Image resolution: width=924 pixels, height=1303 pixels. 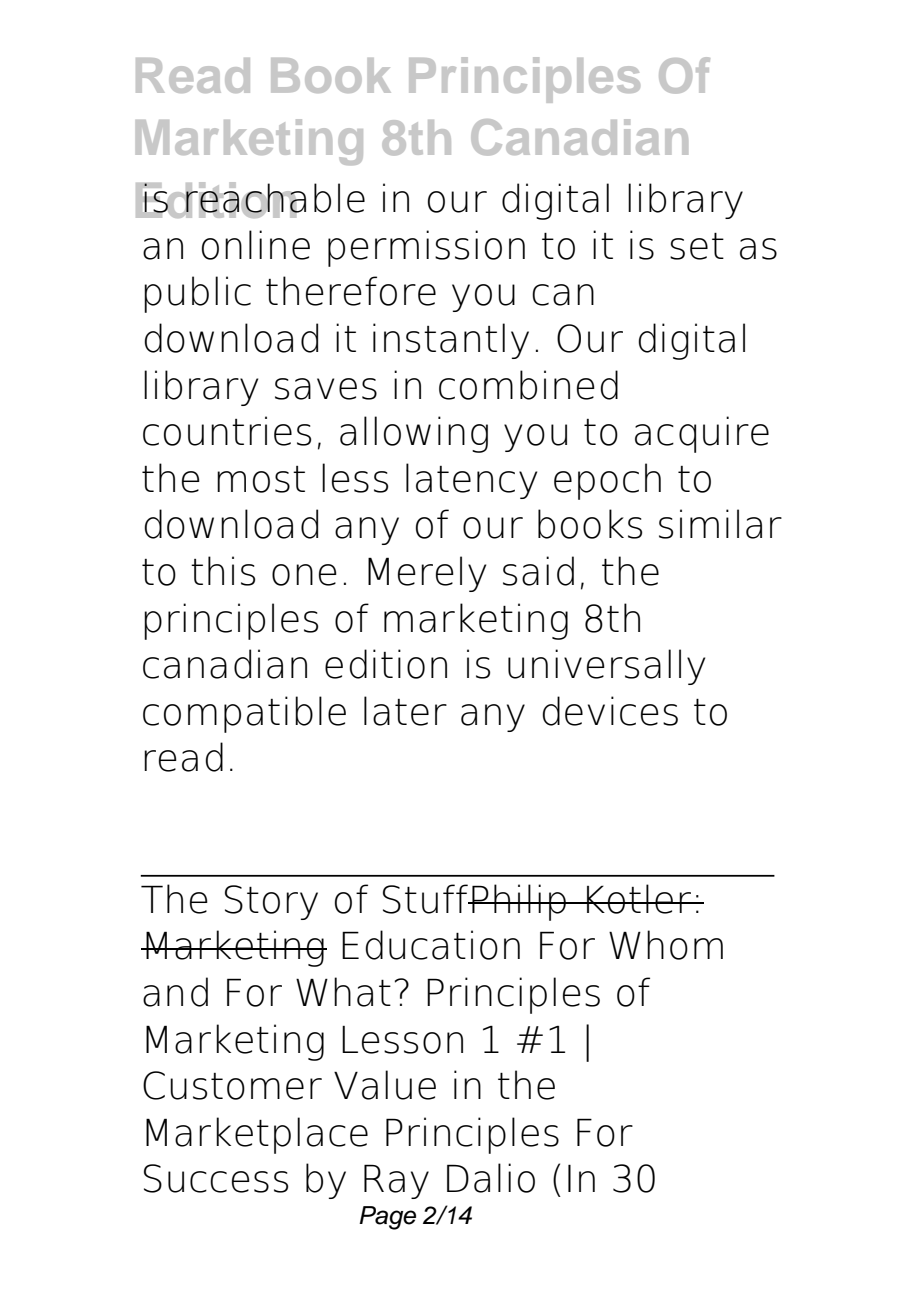 What do you see at coordinates (431, 945) in the screenshot?
I see `Education` at bounding box center [431, 945].
